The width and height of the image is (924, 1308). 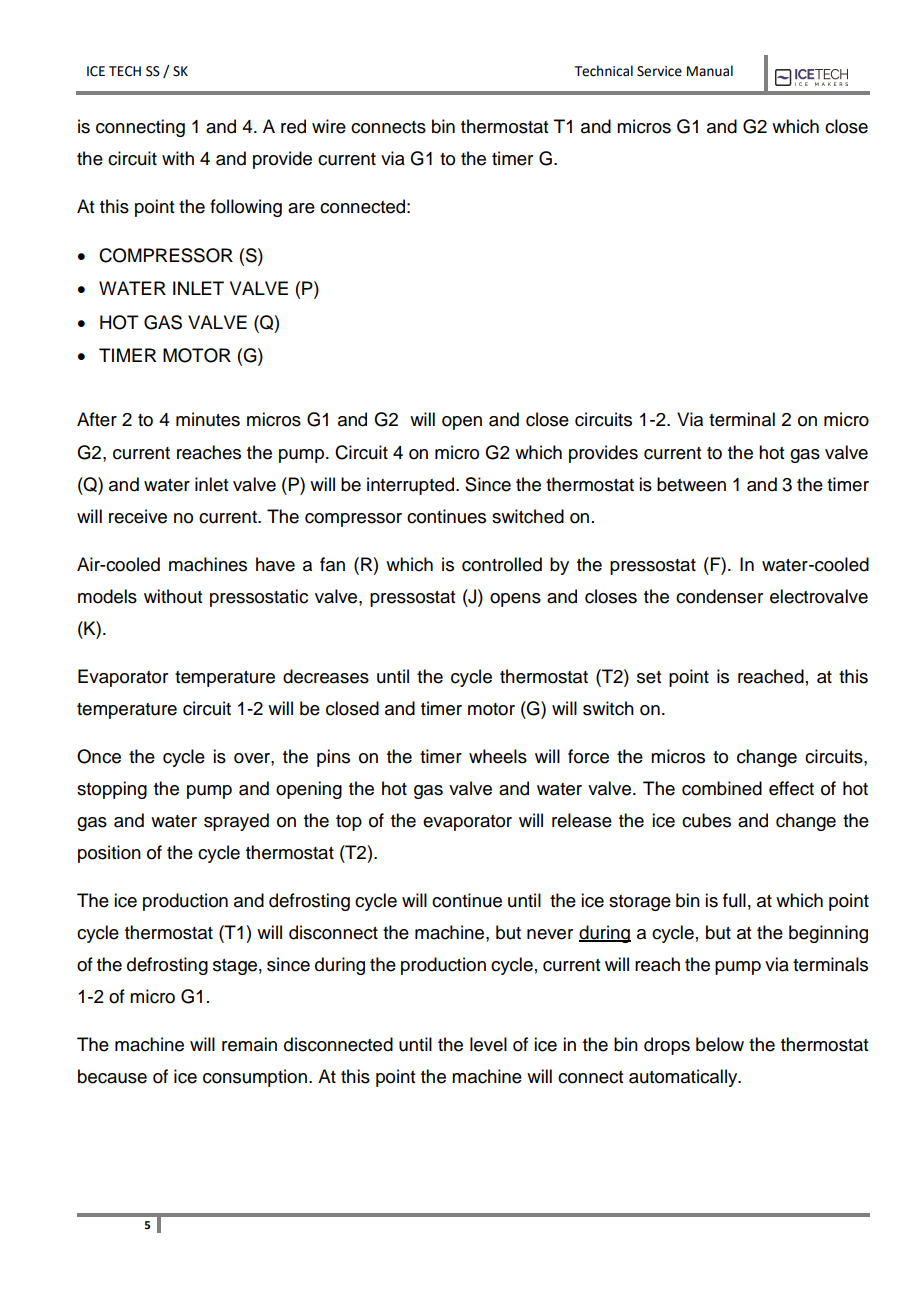 What do you see at coordinates (236, 822) in the image?
I see `sprayed` at bounding box center [236, 822].
